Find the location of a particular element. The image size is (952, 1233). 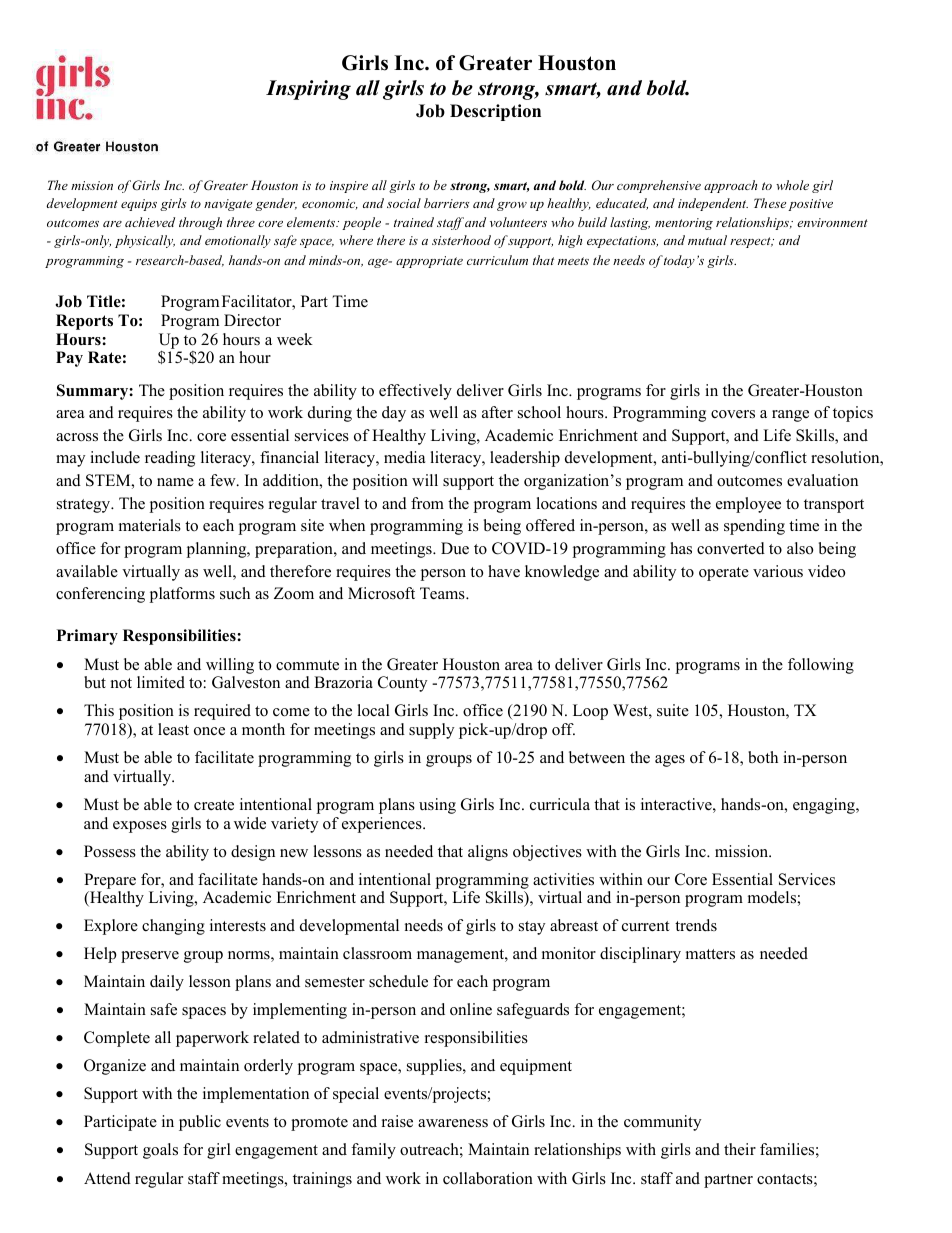

goals is located at coordinates (160, 1151).
